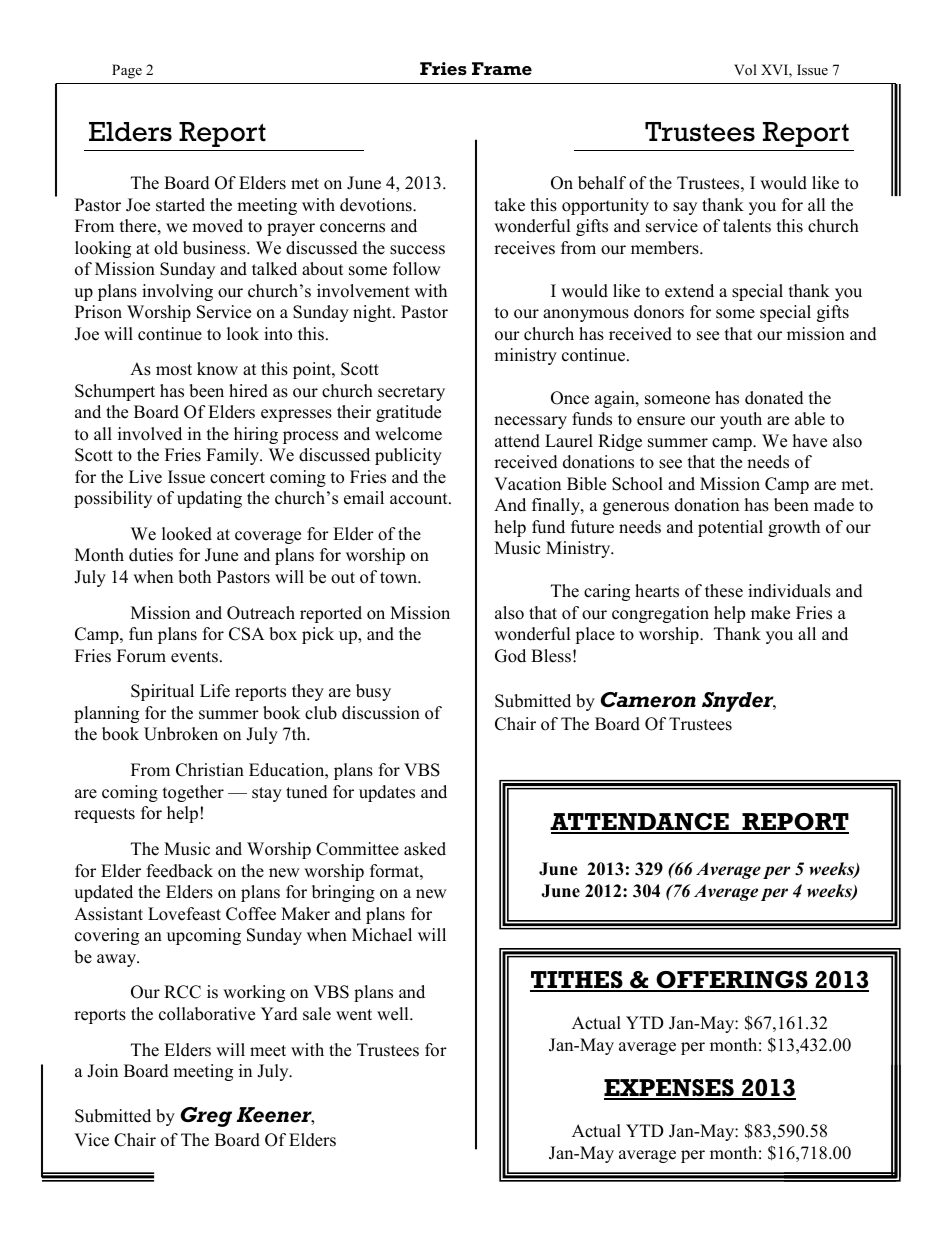  What do you see at coordinates (207, 1014) in the screenshot?
I see `collaborative` at bounding box center [207, 1014].
